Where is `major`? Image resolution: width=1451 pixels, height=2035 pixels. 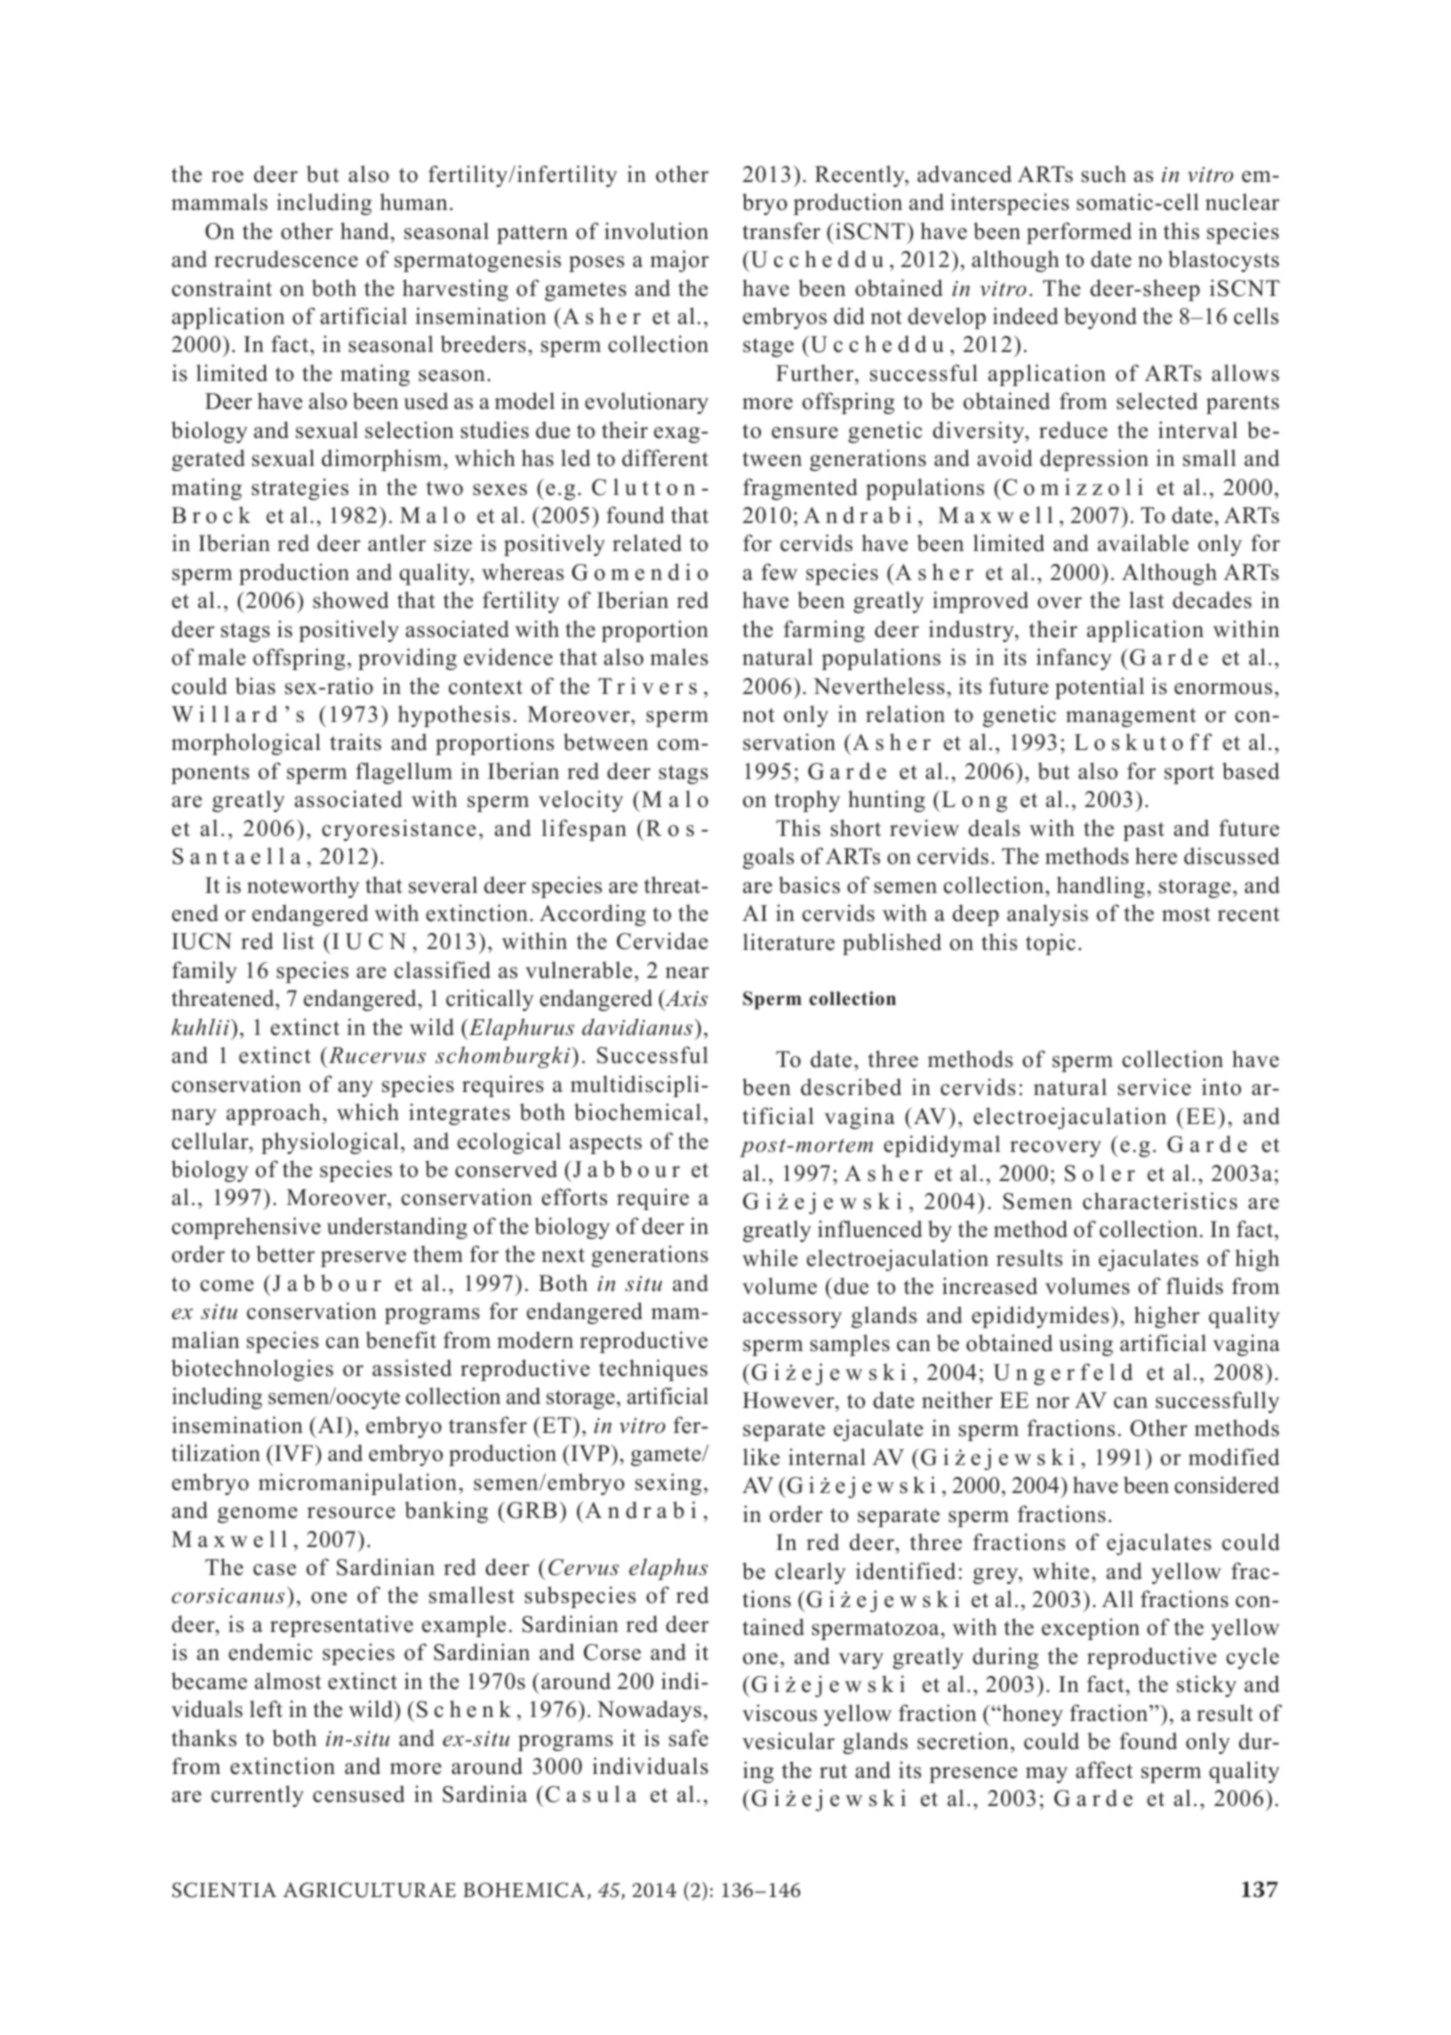
major is located at coordinates (679, 261).
